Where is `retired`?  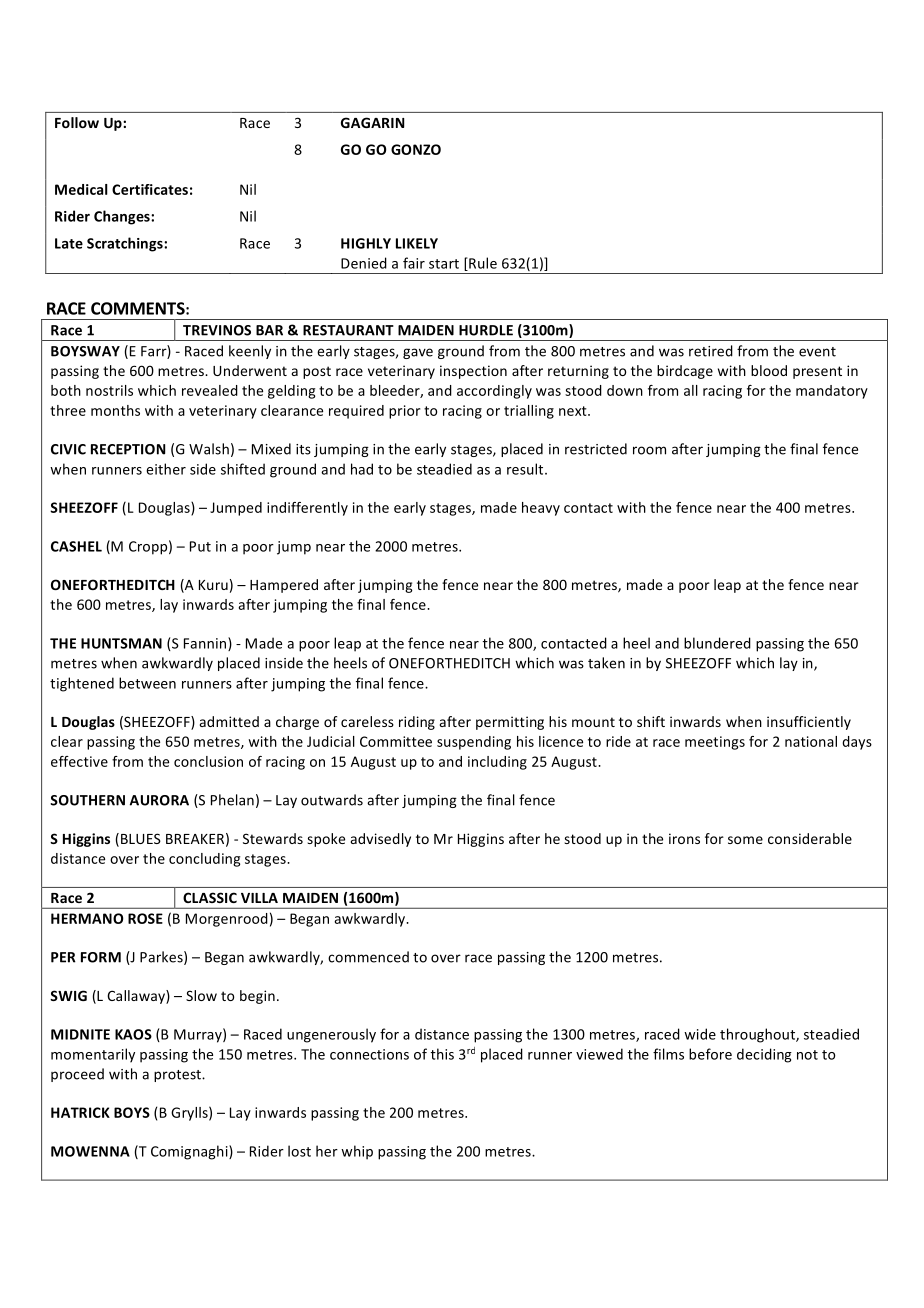 retired is located at coordinates (711, 351).
